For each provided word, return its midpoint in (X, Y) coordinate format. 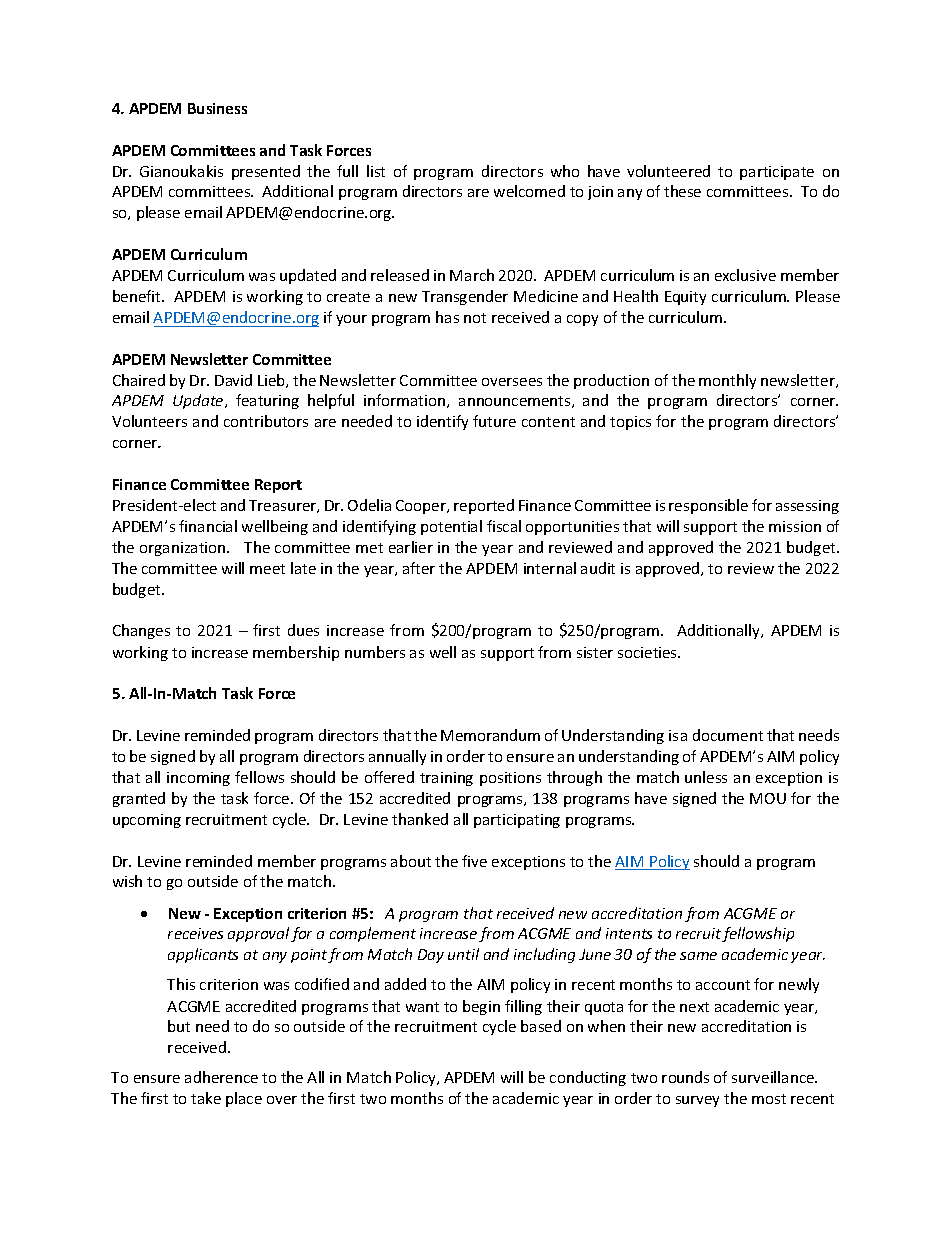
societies (648, 652)
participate (777, 173)
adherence (221, 1077)
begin (481, 1007)
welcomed (529, 191)
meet (267, 569)
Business (217, 108)
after (419, 568)
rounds (685, 1077)
